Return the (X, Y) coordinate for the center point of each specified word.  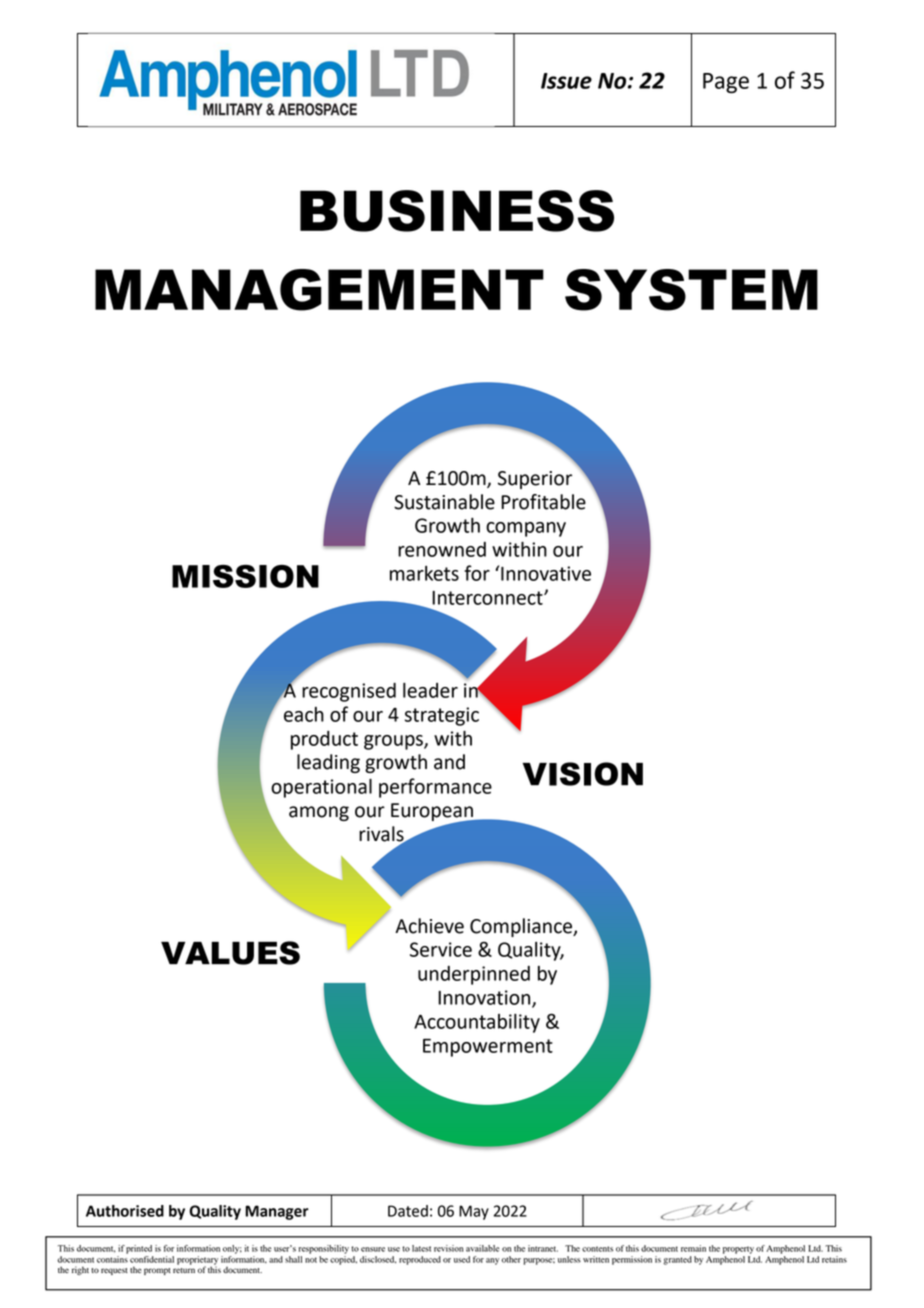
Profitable (543, 502)
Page (726, 83)
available (482, 1248)
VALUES (230, 953)
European (433, 813)
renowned (442, 549)
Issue (566, 81)
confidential (152, 1259)
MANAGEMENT (319, 290)
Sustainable (444, 502)
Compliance (522, 927)
